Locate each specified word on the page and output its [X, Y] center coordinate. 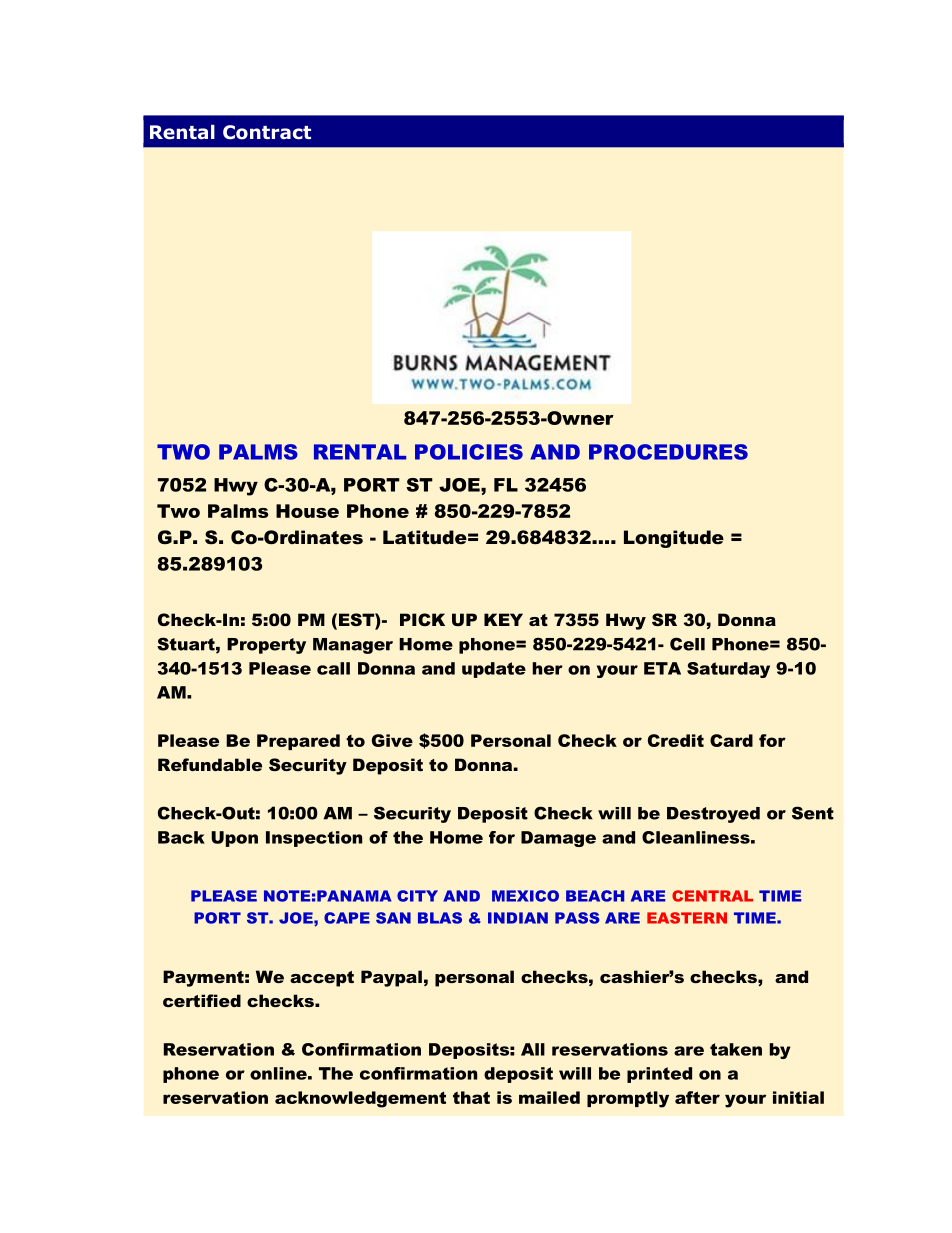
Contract [267, 132]
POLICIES [469, 452]
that [471, 1097]
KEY [503, 619]
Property [266, 646]
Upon [234, 839]
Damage [558, 839]
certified [202, 1000]
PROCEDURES [668, 452]
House [307, 511]
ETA [662, 668]
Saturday [728, 670]
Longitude [674, 539]
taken [736, 1049]
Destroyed [713, 815]
